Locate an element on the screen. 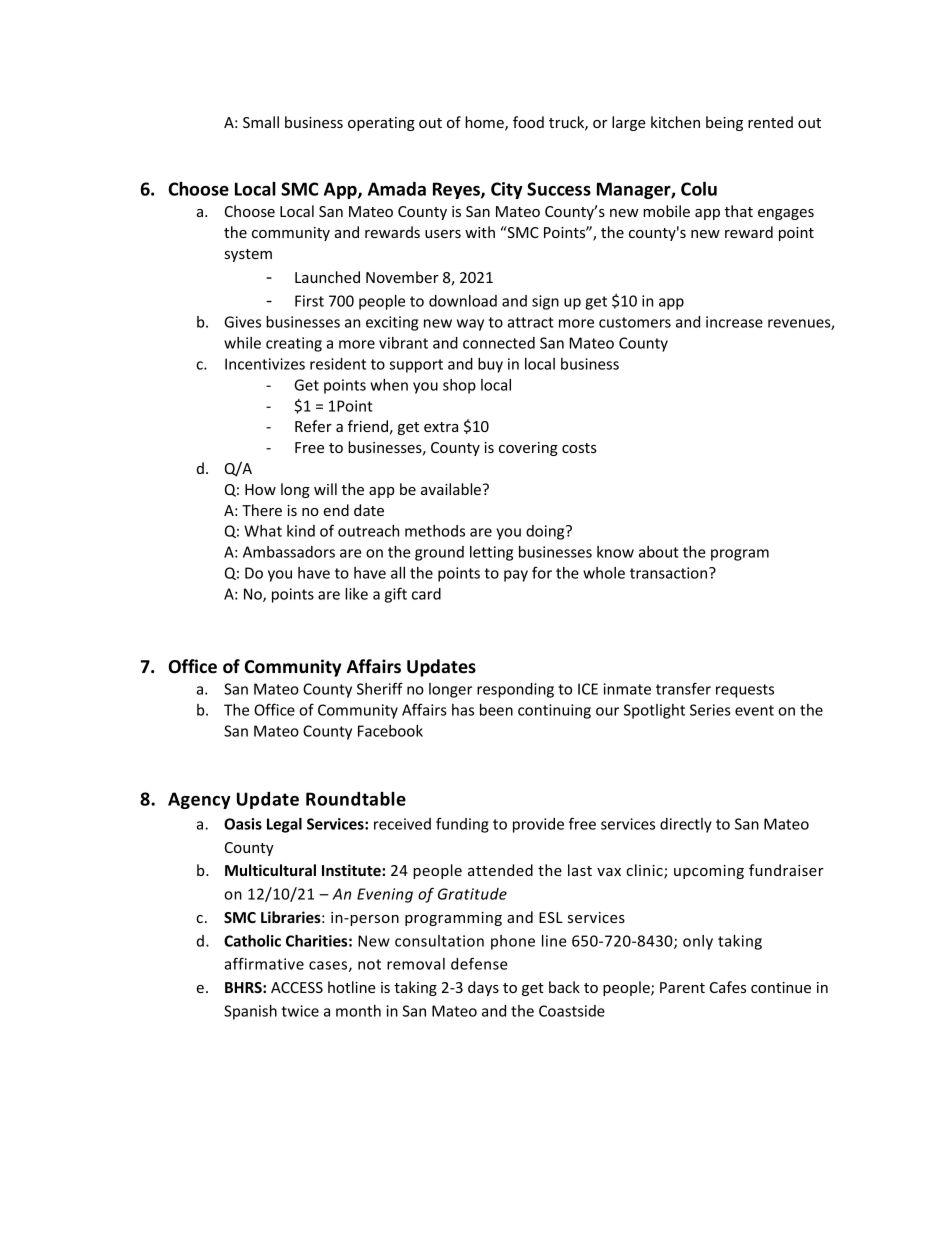  funding is located at coordinates (462, 825).
